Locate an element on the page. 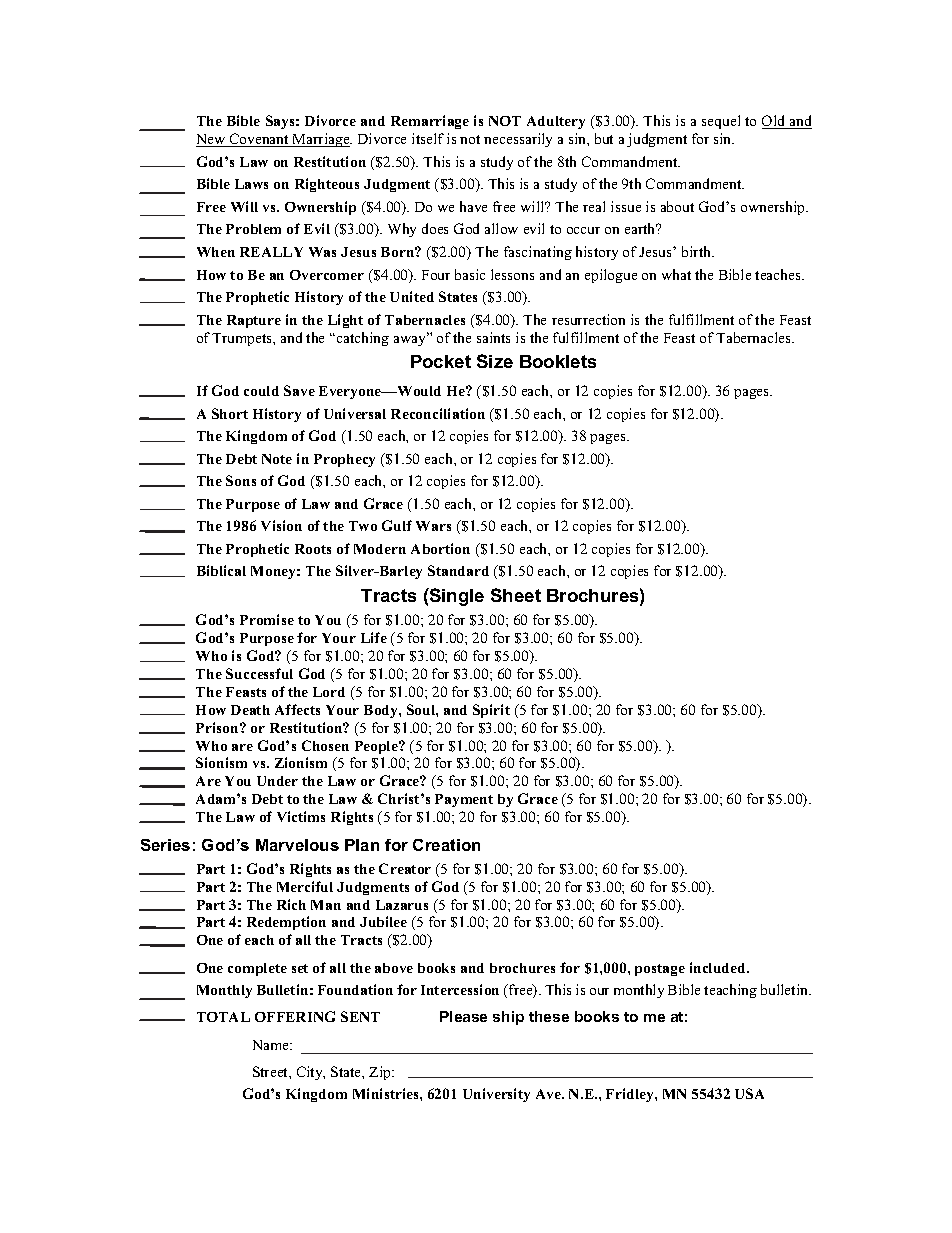  Single is located at coordinates (456, 597).
